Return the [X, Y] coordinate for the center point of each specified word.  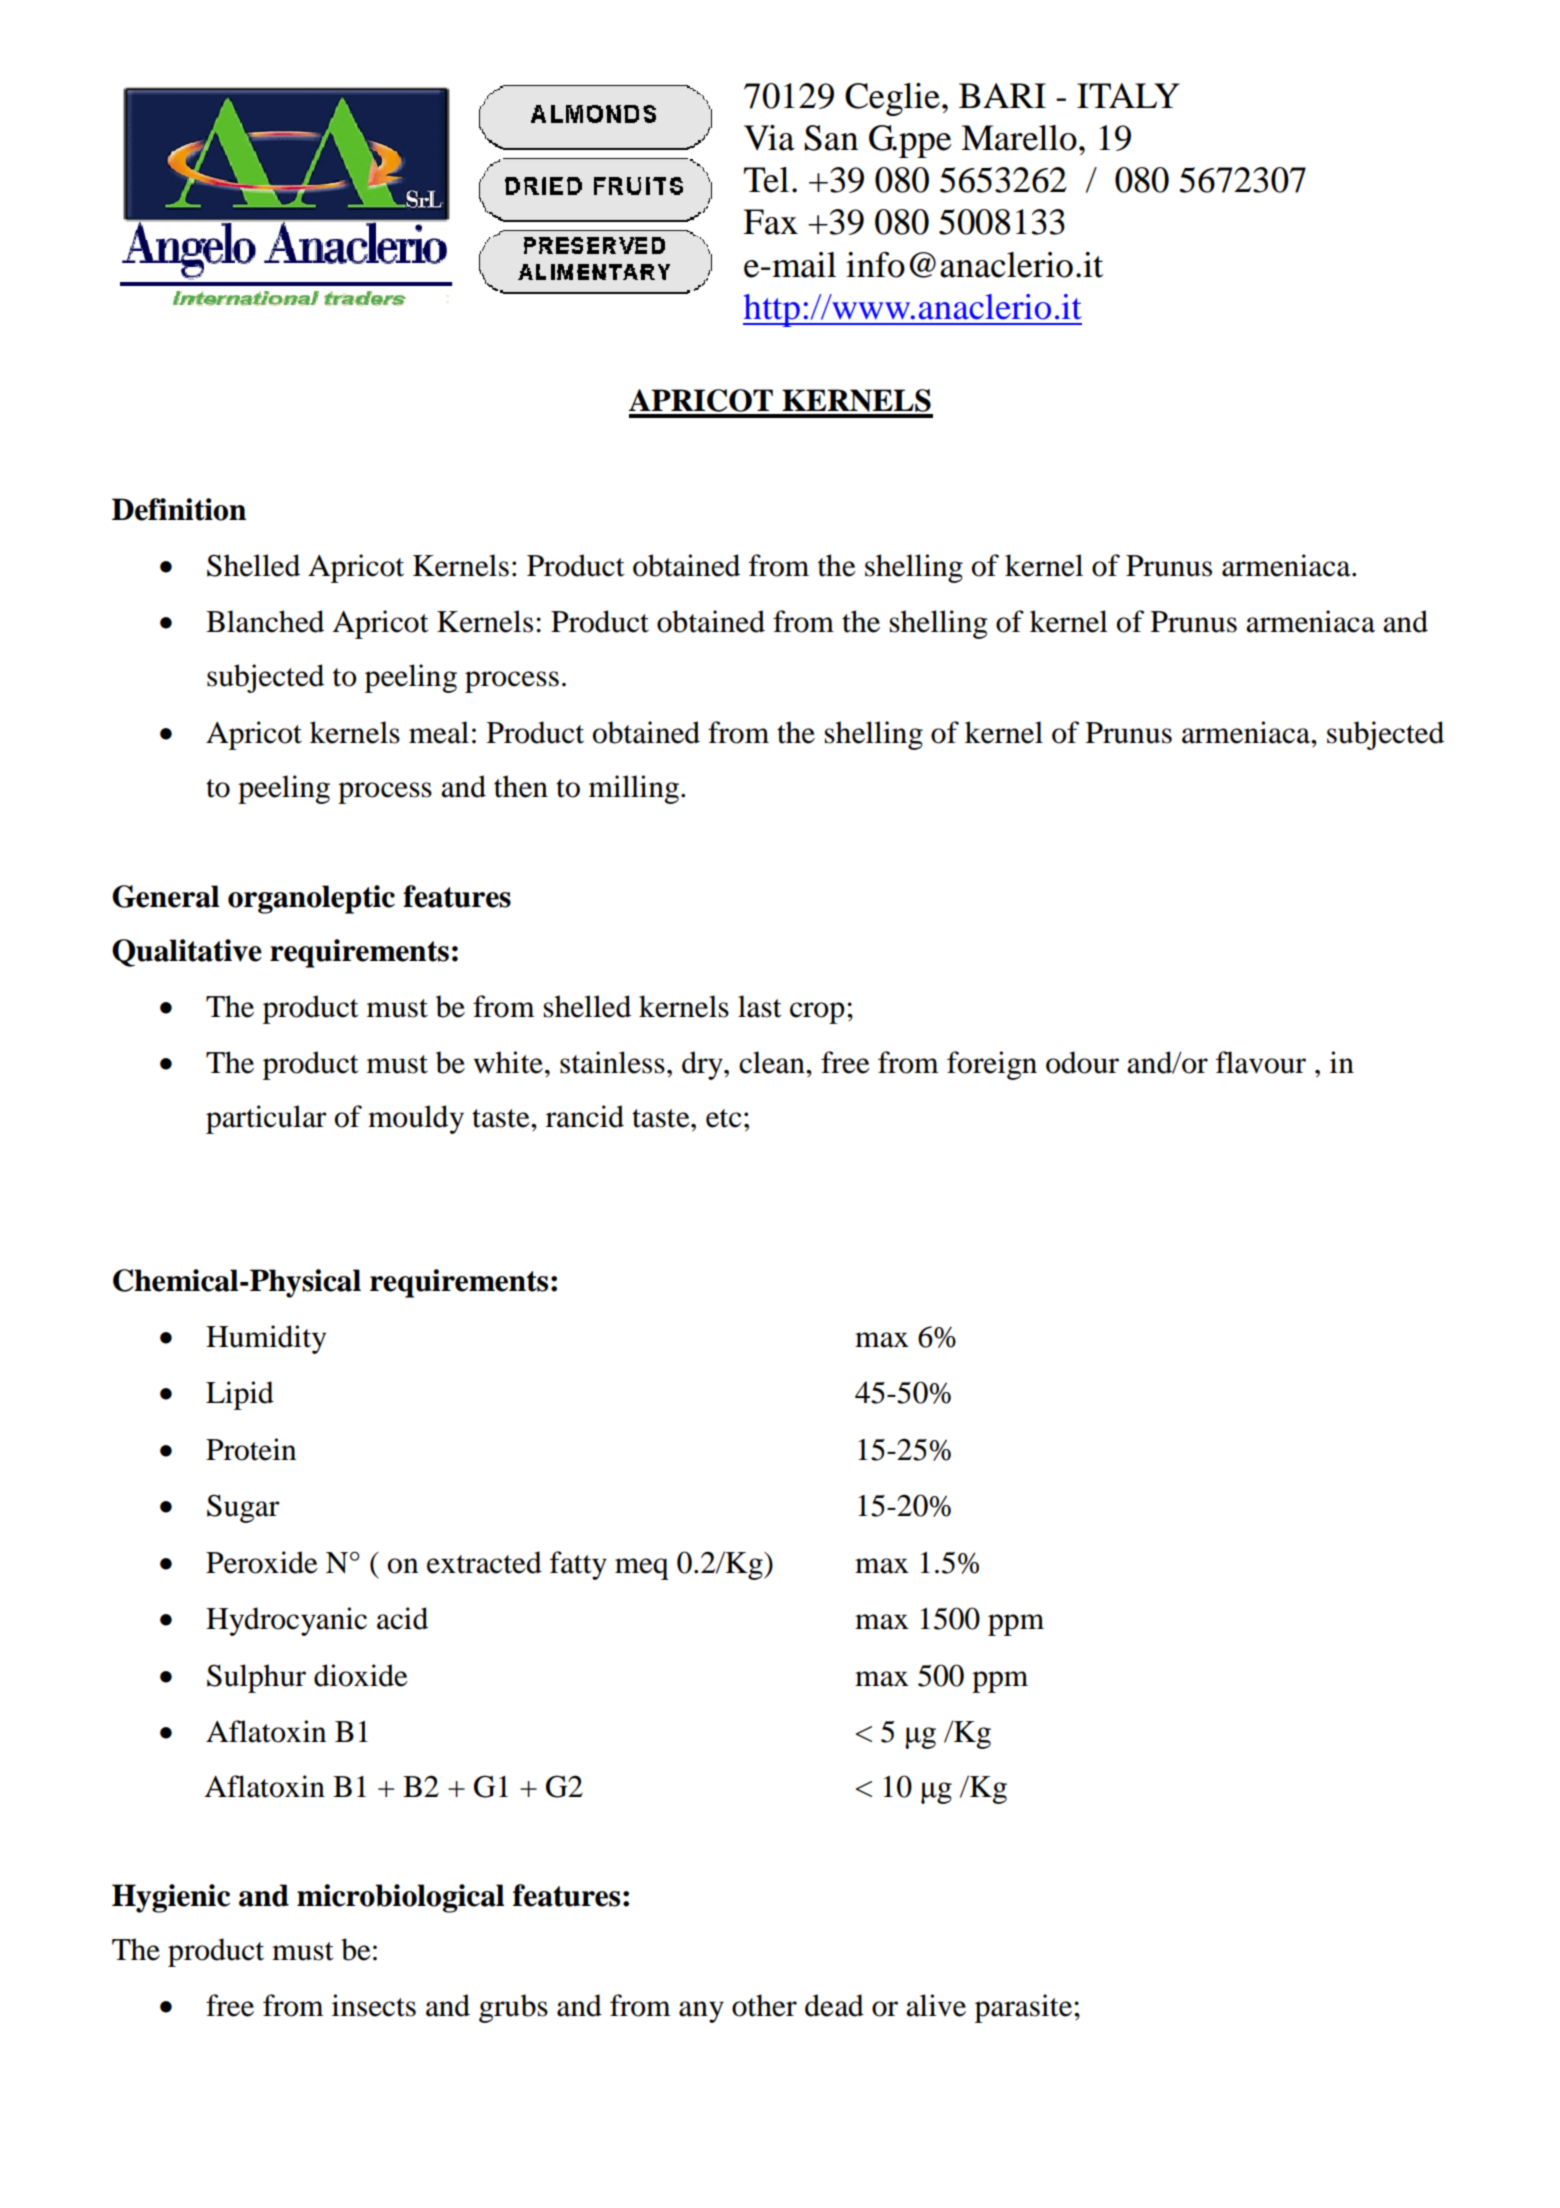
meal [439, 732]
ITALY [1128, 95]
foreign [992, 1065]
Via [769, 138]
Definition [179, 509]
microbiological [400, 1898]
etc [723, 1118]
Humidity [266, 1339]
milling [634, 789]
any [701, 2012]
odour [1082, 1062]
